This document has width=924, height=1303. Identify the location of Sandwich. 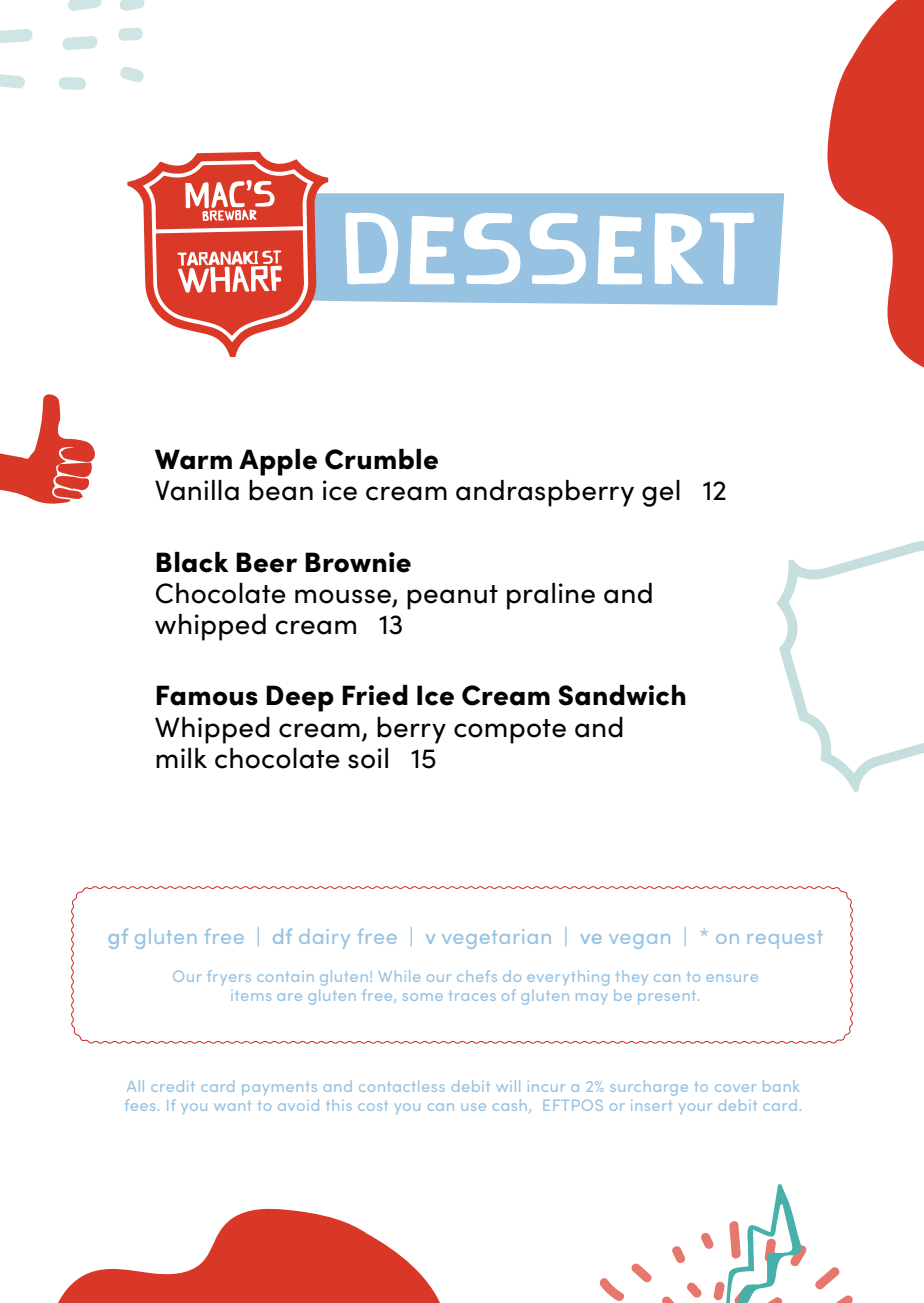
(622, 695).
